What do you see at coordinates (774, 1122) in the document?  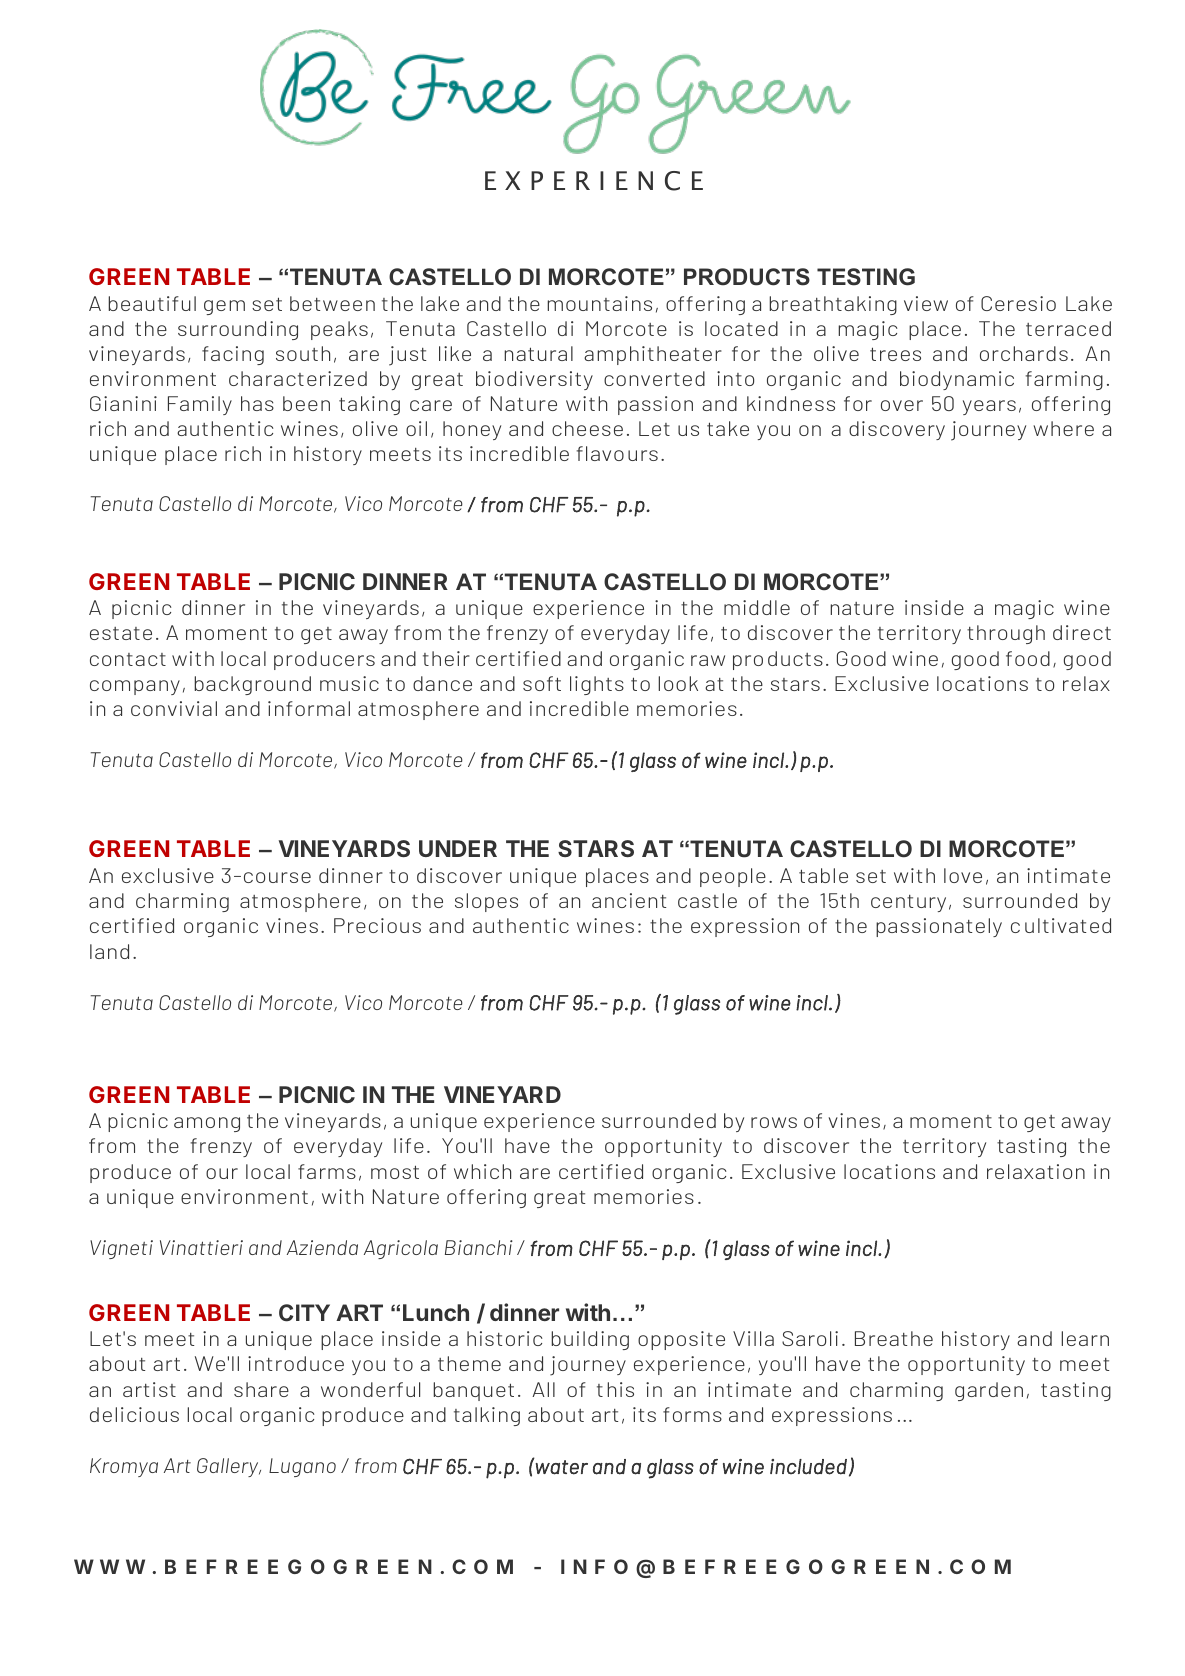 I see `rows` at bounding box center [774, 1122].
